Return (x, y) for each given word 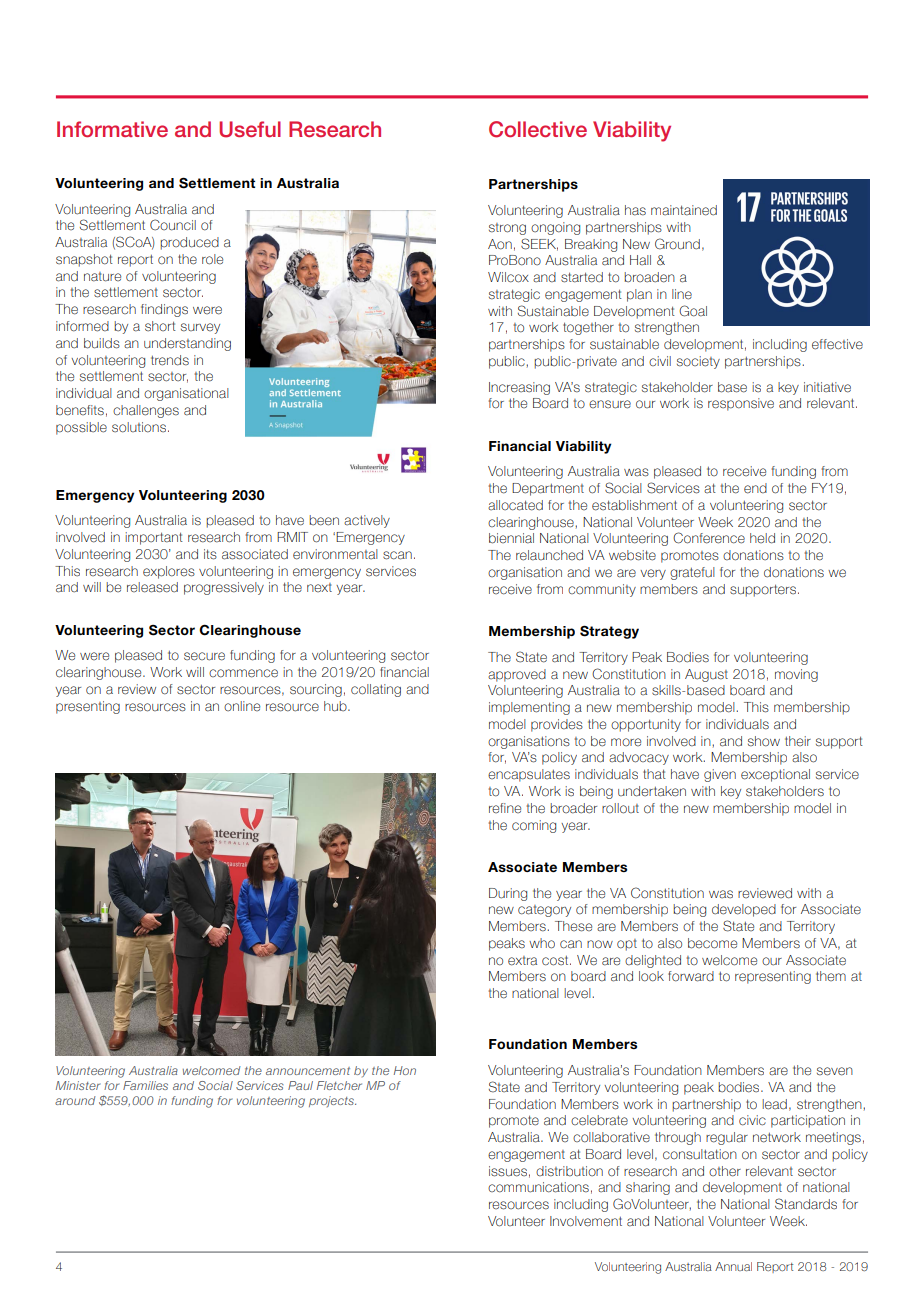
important (154, 538)
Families (145, 1085)
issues (508, 1171)
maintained (684, 210)
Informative (112, 129)
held (762, 538)
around (75, 1100)
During (508, 894)
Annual (733, 1266)
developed (744, 910)
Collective (538, 129)
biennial (511, 538)
